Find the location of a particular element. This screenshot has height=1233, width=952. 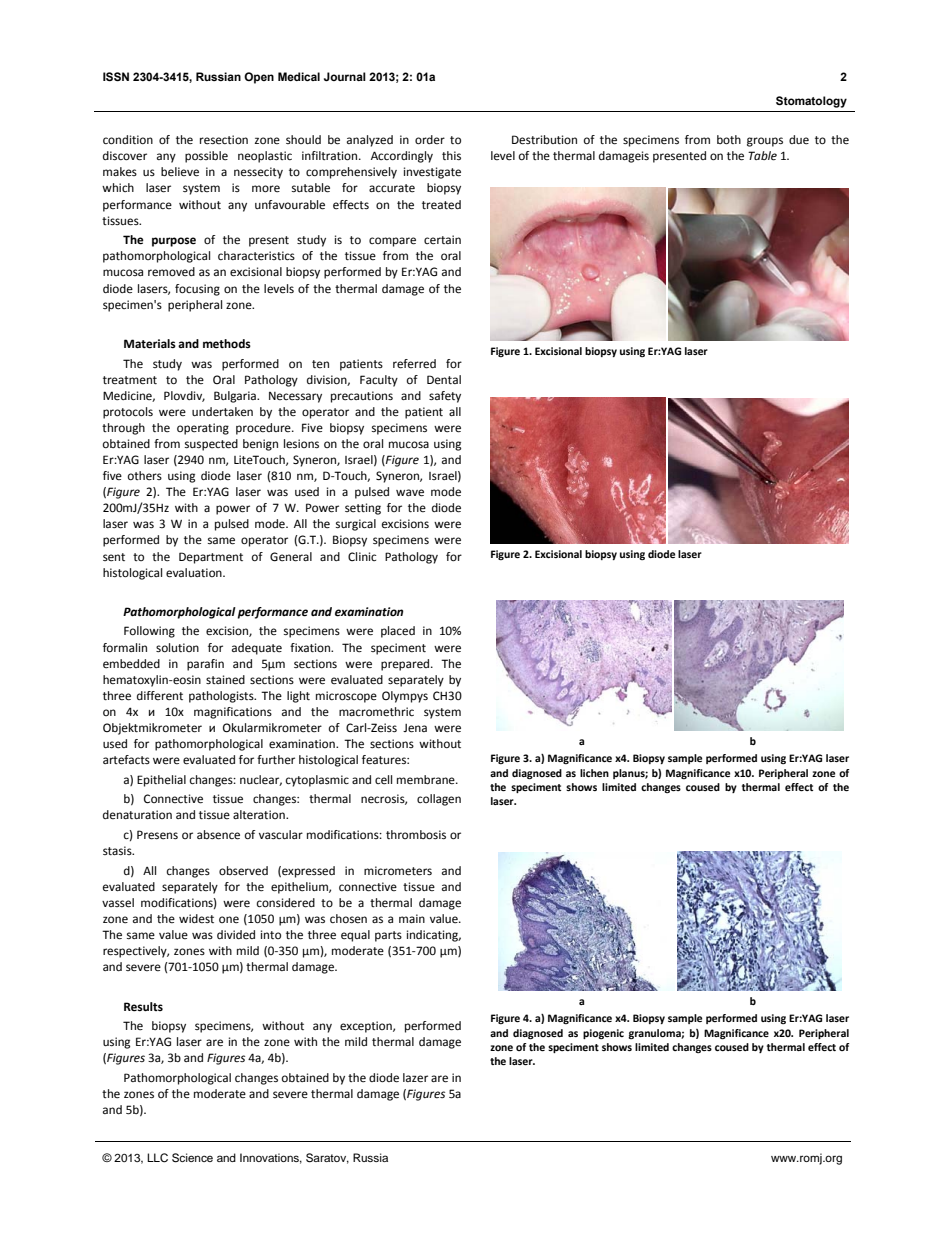

Science is located at coordinates (192, 1158).
